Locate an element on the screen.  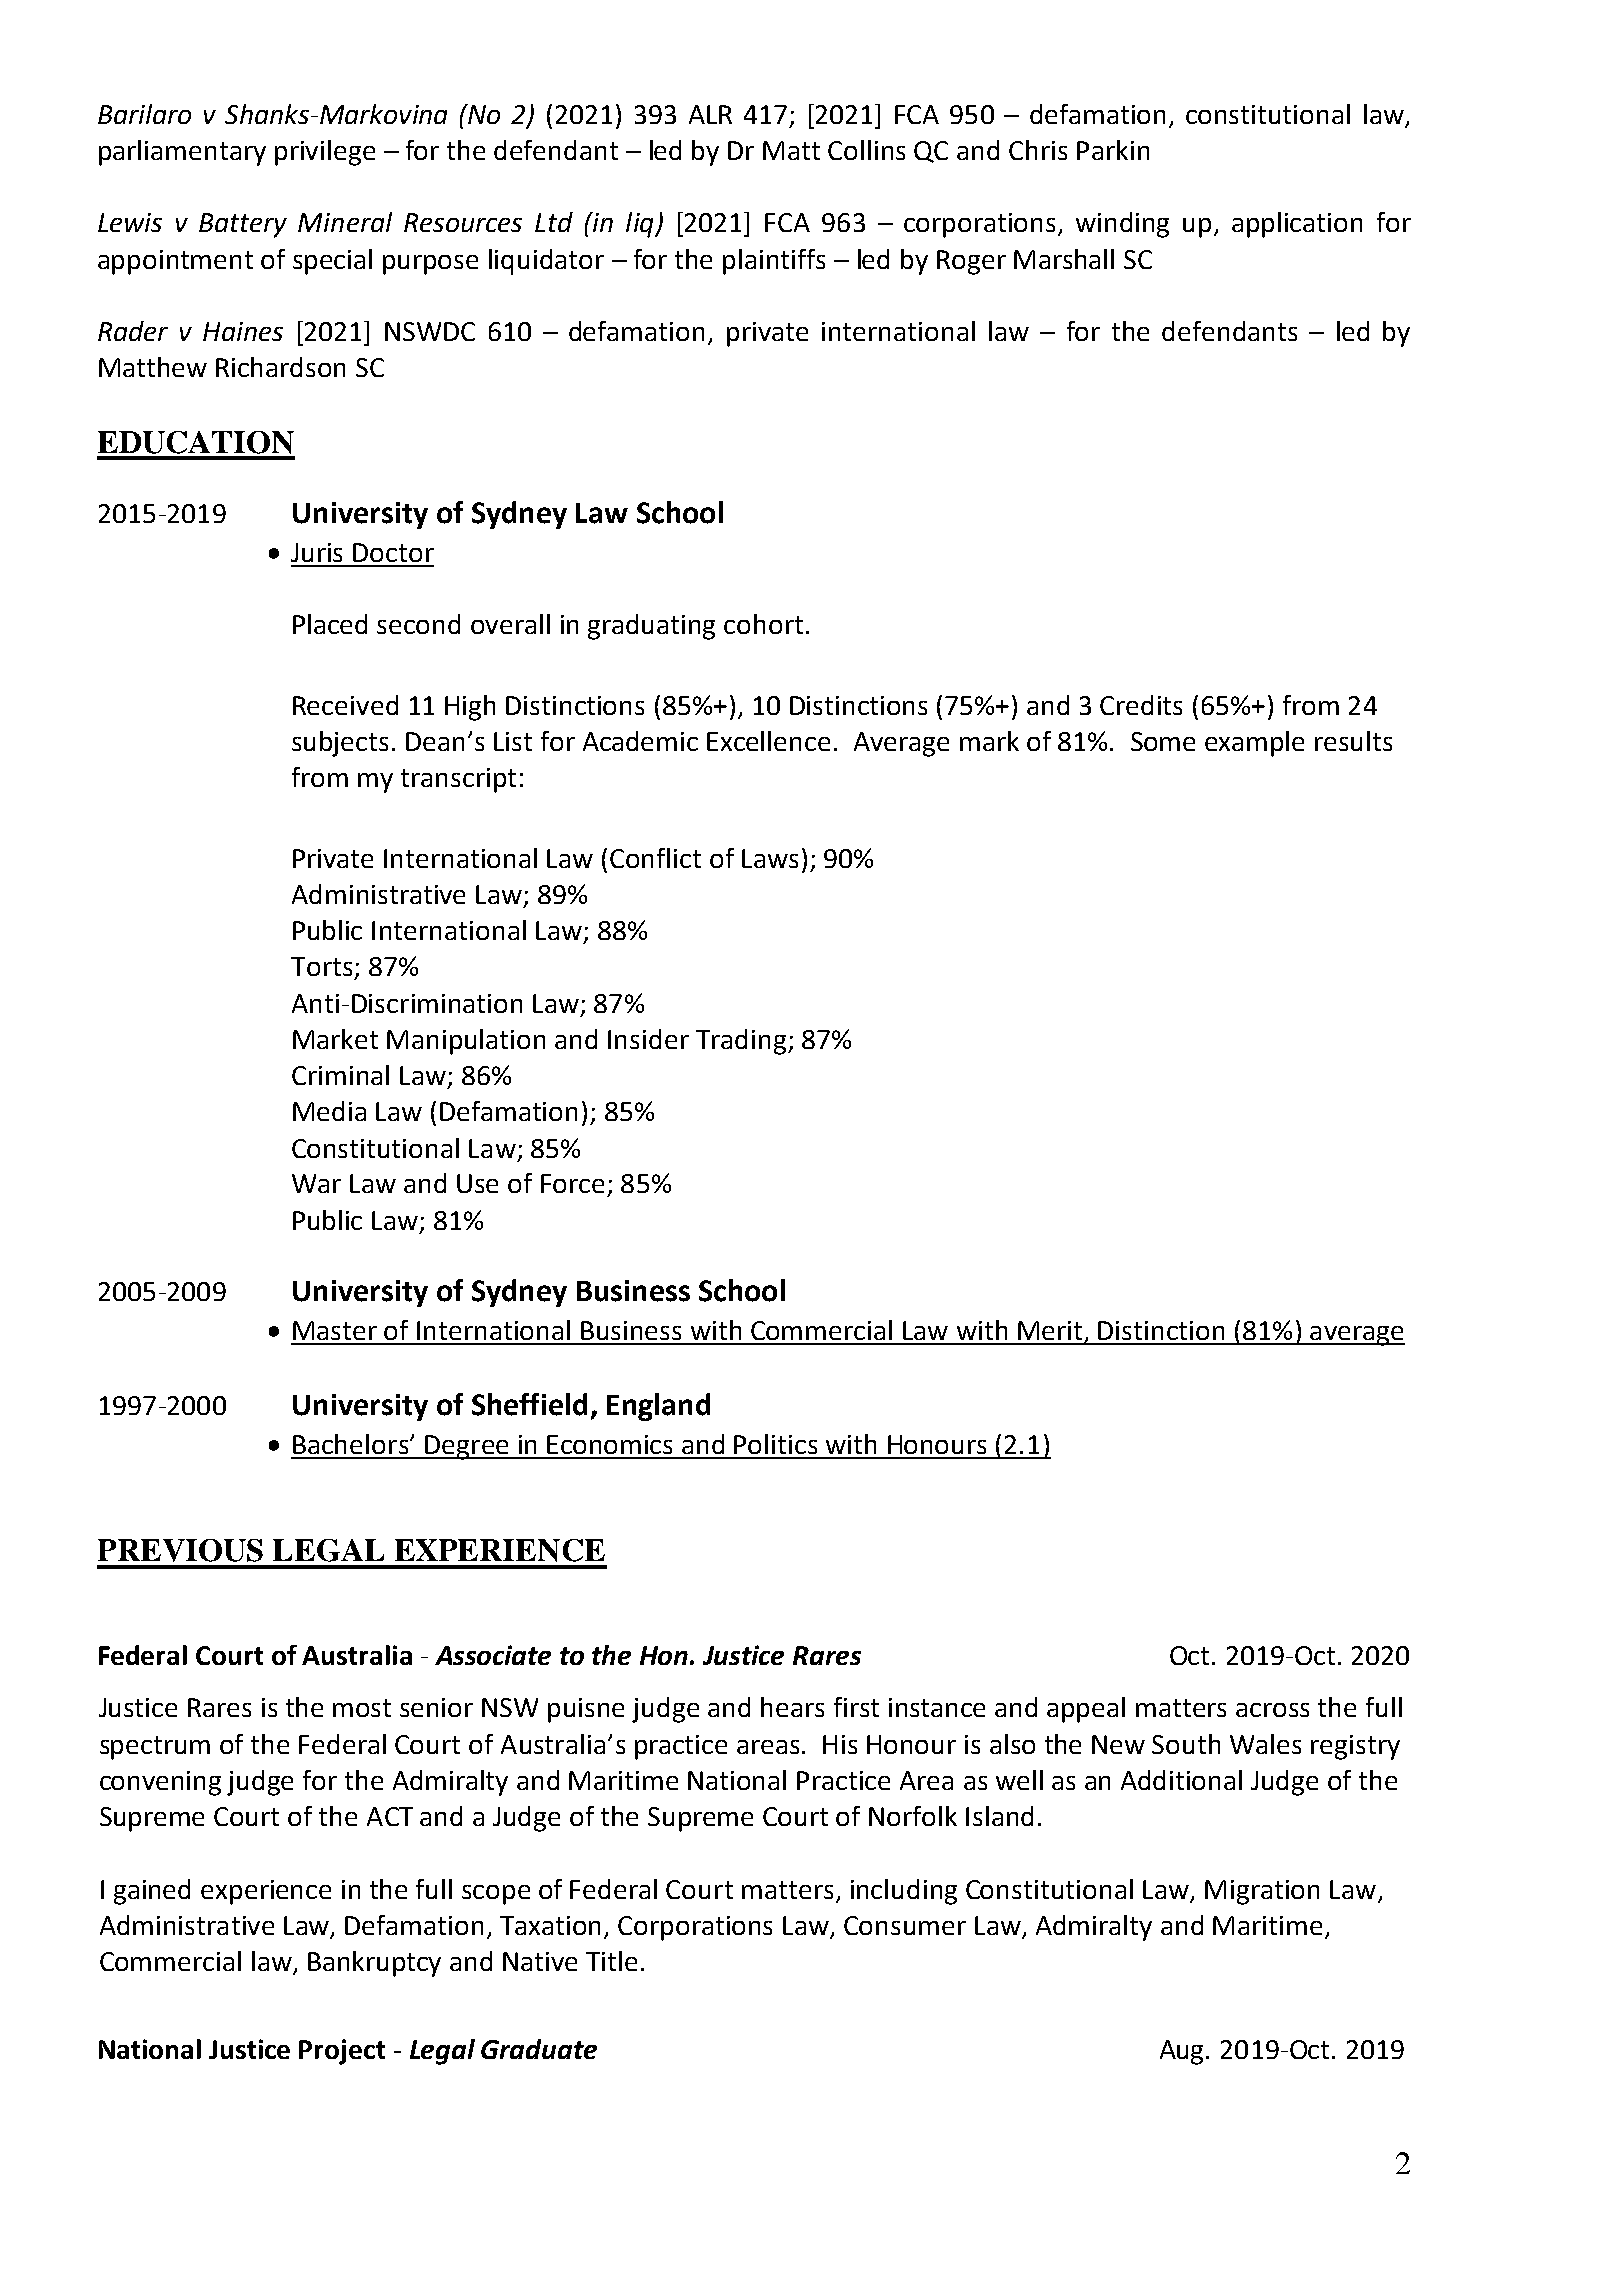
Aug is located at coordinates (1183, 2052).
